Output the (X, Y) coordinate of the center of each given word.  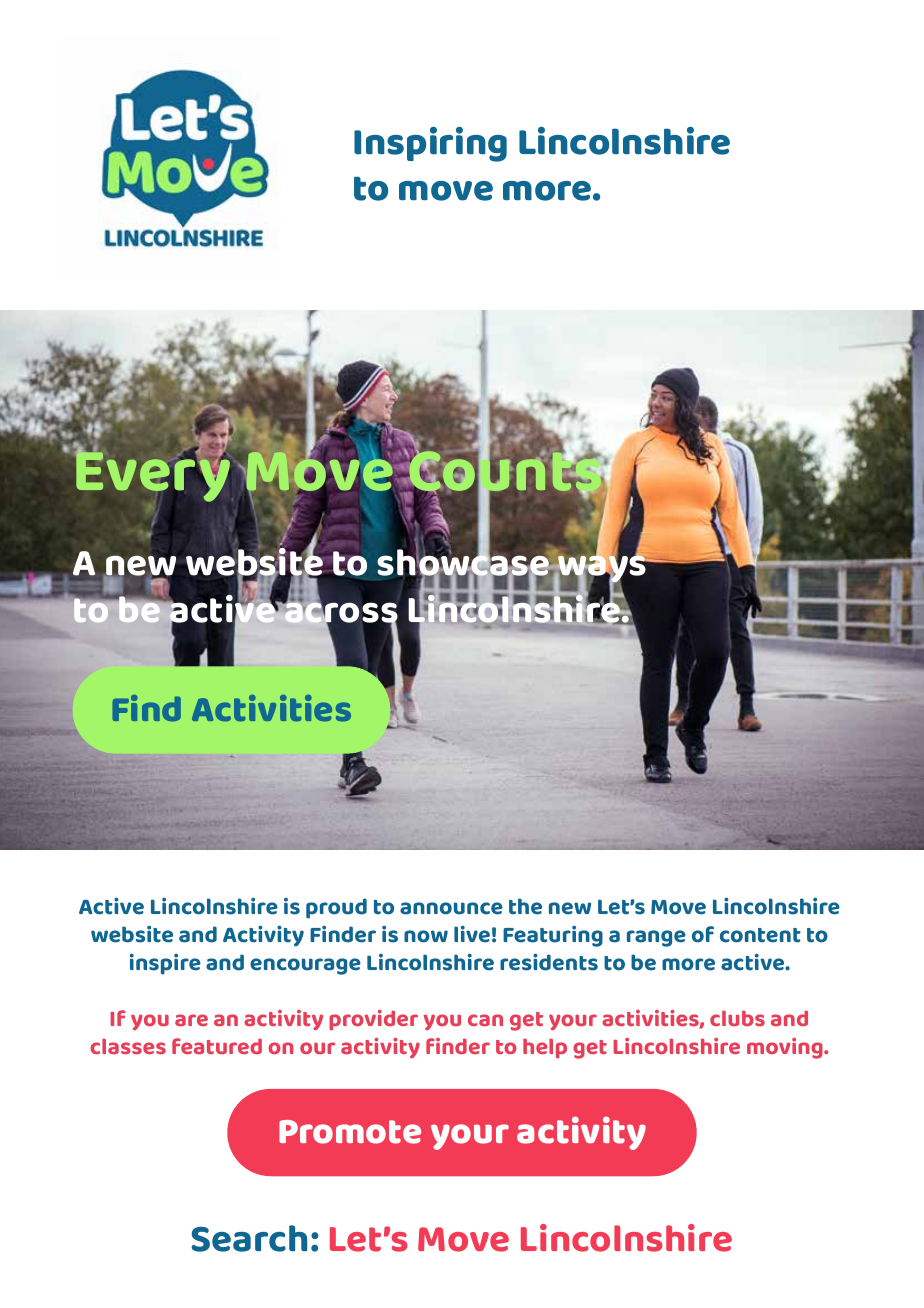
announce (451, 908)
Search (249, 1238)
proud (336, 908)
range (656, 938)
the (525, 906)
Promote (350, 1132)
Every (152, 478)
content (760, 935)
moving (786, 1048)
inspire (165, 964)
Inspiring (430, 144)
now (426, 936)
